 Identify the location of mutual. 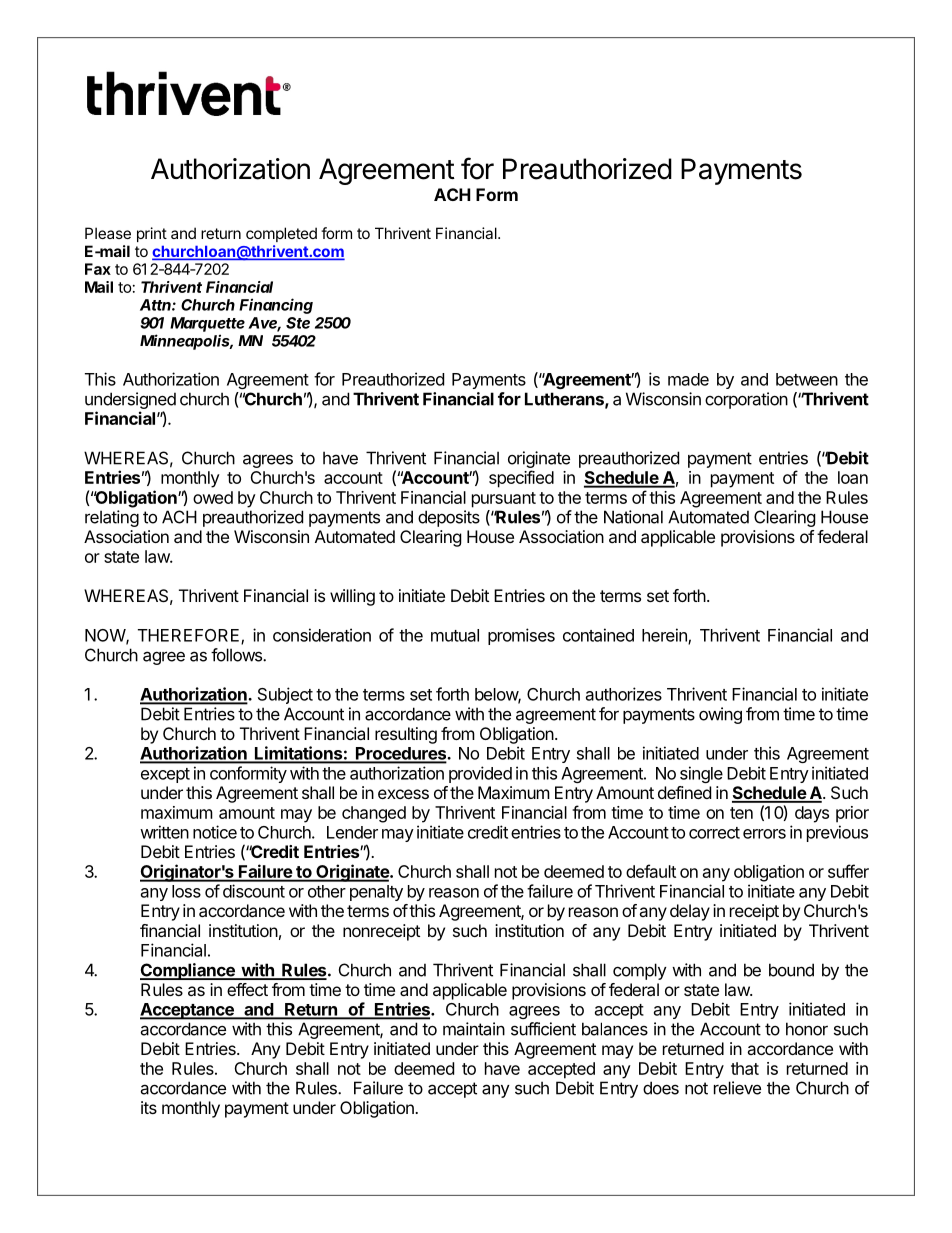
(455, 635).
